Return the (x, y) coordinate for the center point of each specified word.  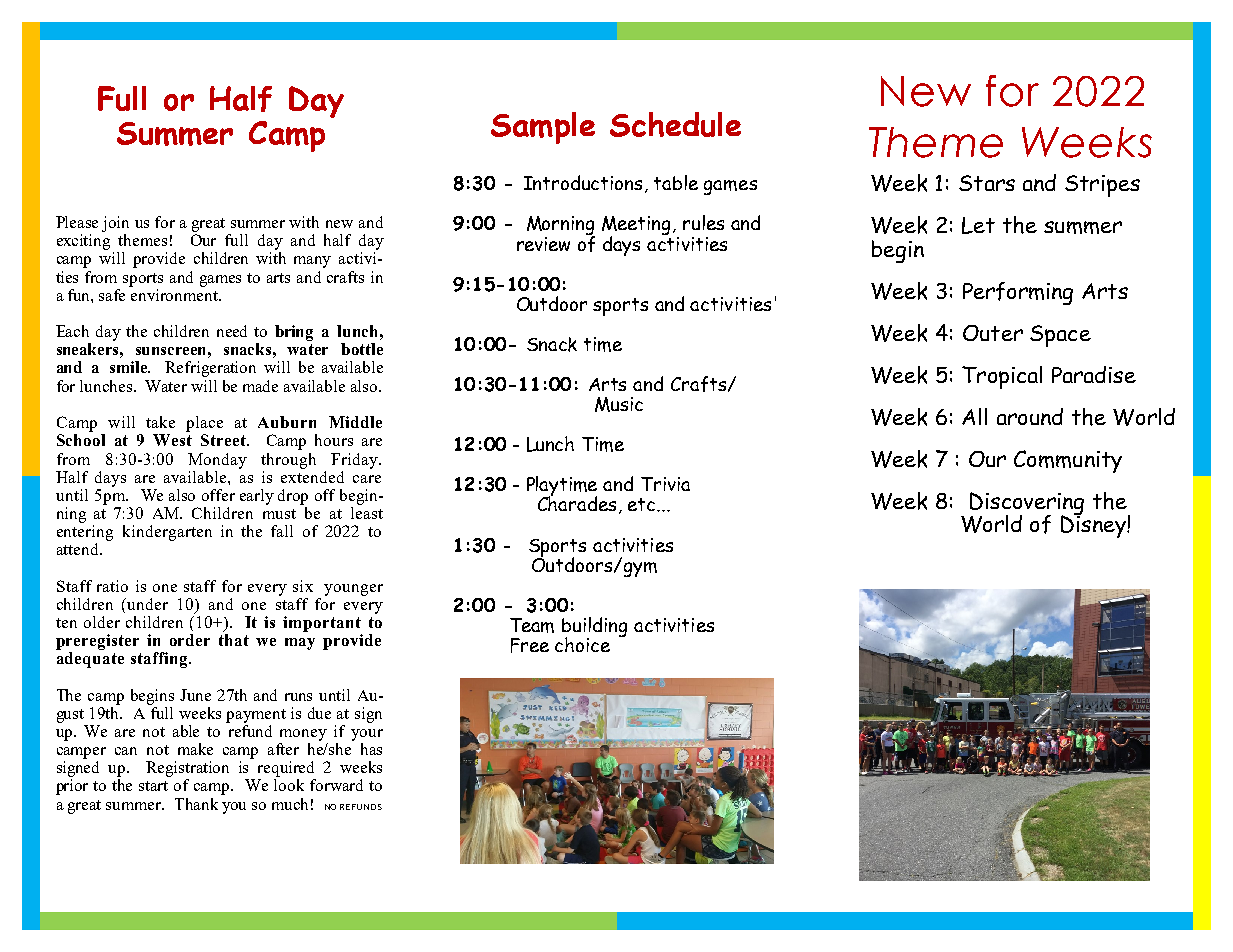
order (190, 640)
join (115, 224)
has (371, 749)
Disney (1094, 525)
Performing (1018, 293)
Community (1068, 461)
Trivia (665, 484)
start (153, 786)
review (543, 244)
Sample (543, 128)
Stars (987, 183)
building (594, 628)
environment (174, 293)
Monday (217, 461)
